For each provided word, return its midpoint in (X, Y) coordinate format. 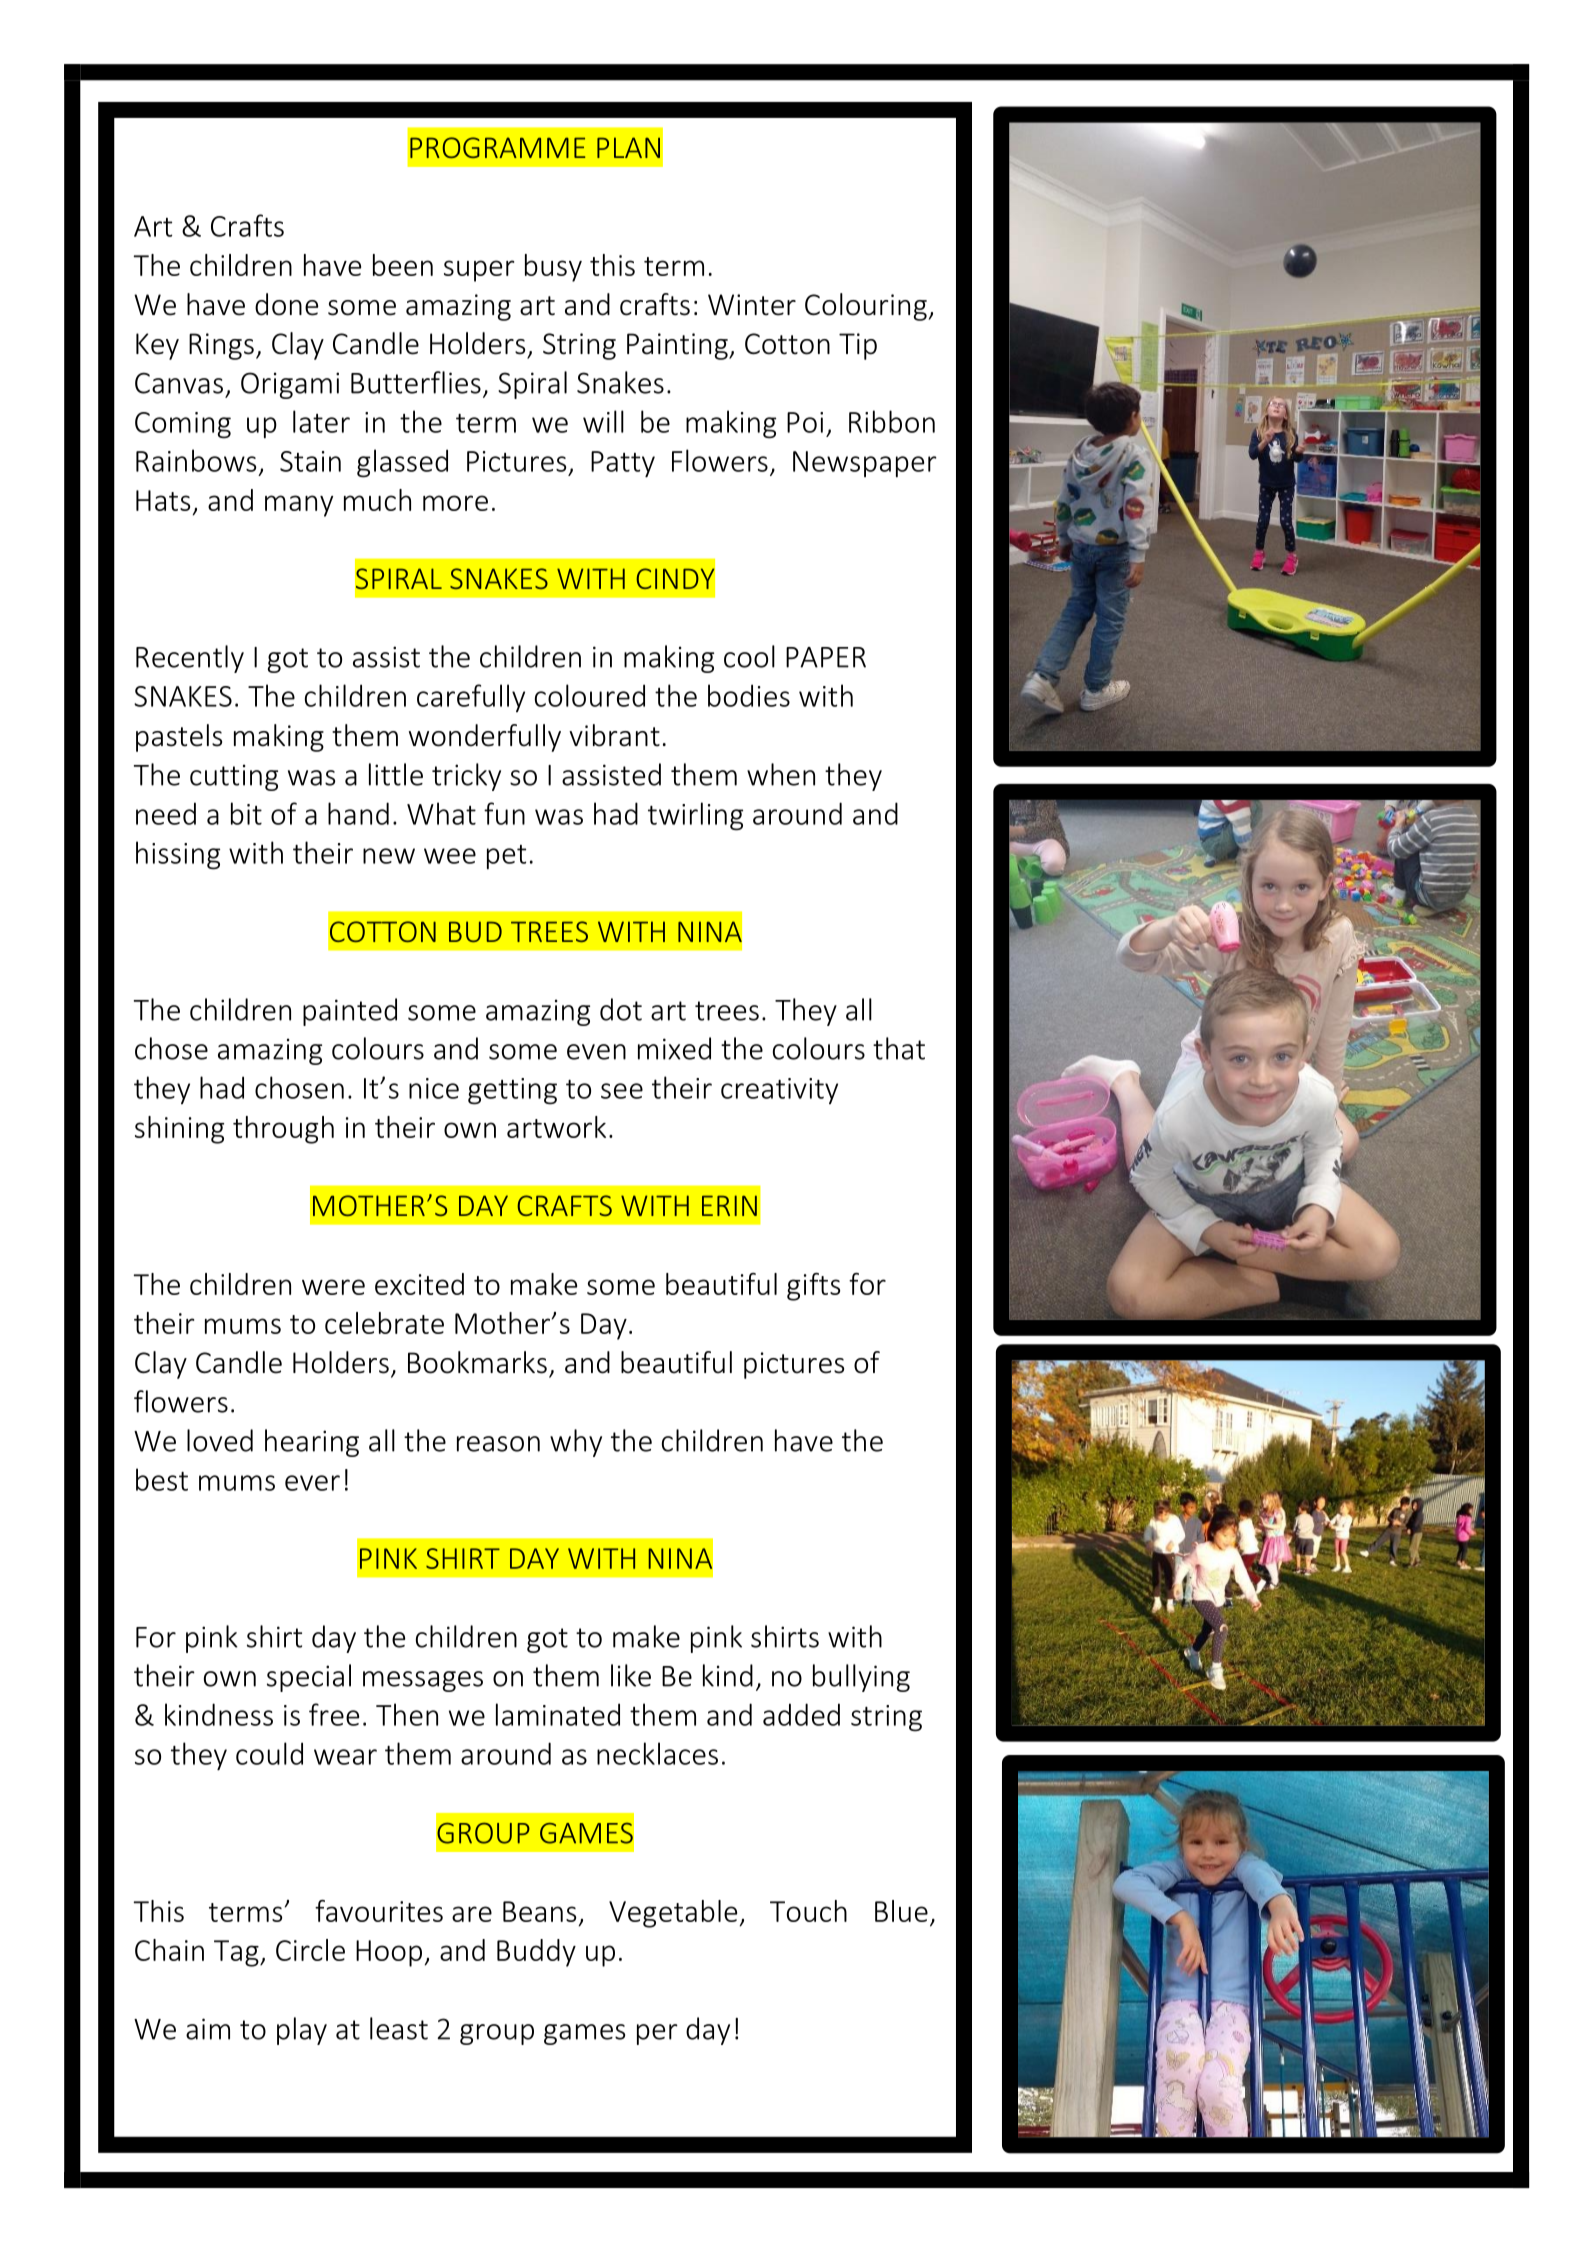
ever (312, 1483)
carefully (471, 698)
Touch (808, 1911)
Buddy (536, 1953)
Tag (237, 1953)
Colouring (867, 307)
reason (498, 1444)
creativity (779, 1091)
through (283, 1130)
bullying (861, 1678)
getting (512, 1091)
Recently (190, 659)
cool (749, 656)
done (286, 304)
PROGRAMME (497, 147)
